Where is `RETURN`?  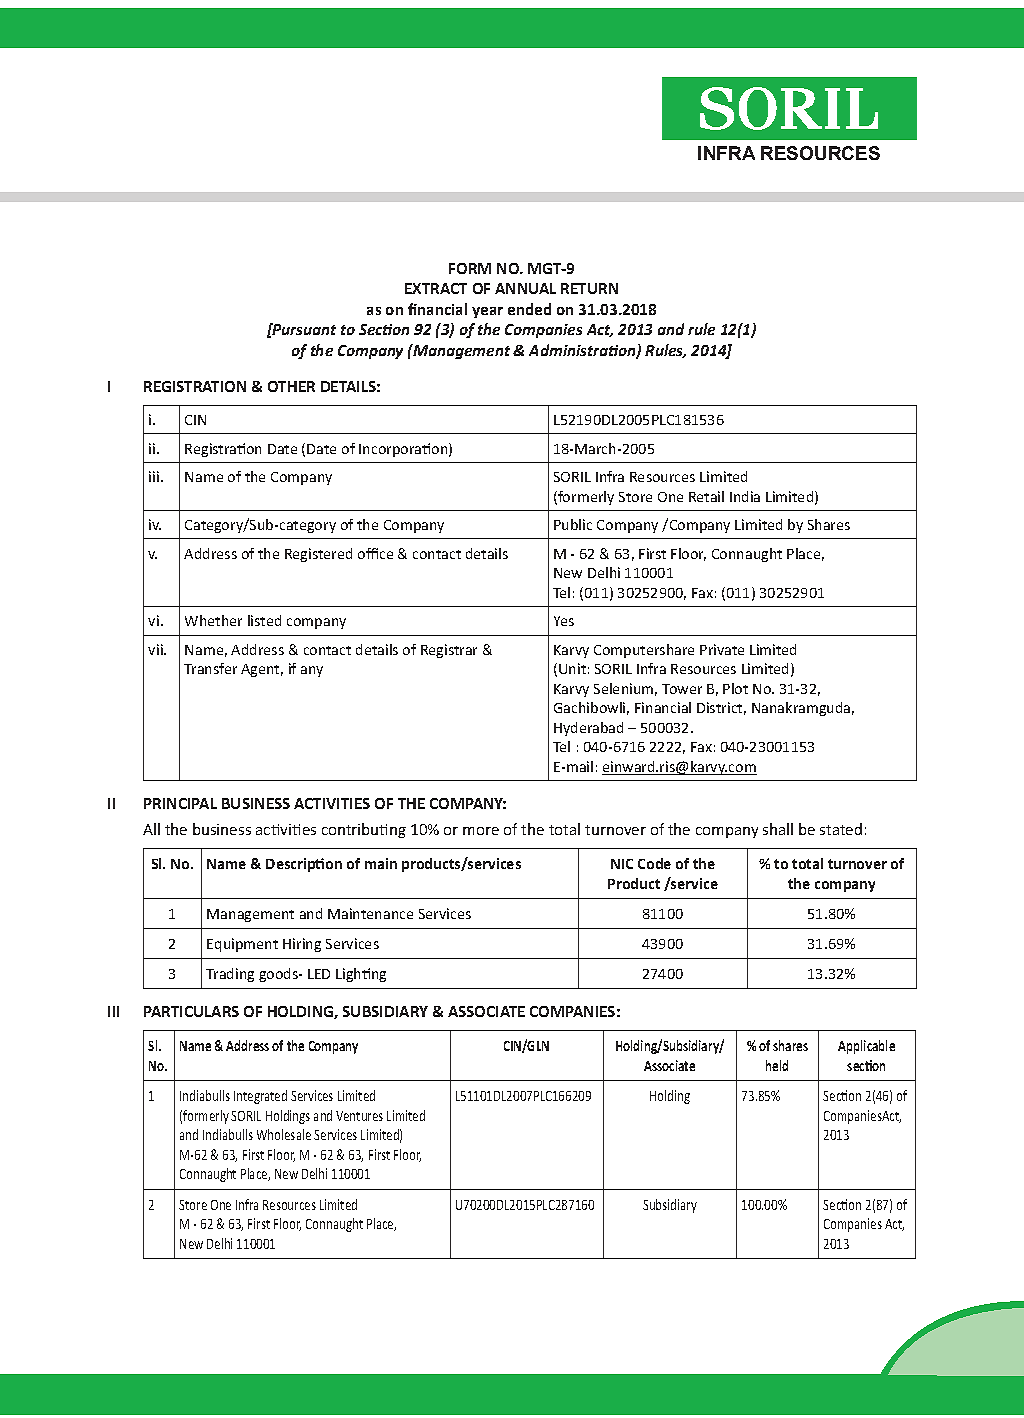
RETURN is located at coordinates (589, 288).
